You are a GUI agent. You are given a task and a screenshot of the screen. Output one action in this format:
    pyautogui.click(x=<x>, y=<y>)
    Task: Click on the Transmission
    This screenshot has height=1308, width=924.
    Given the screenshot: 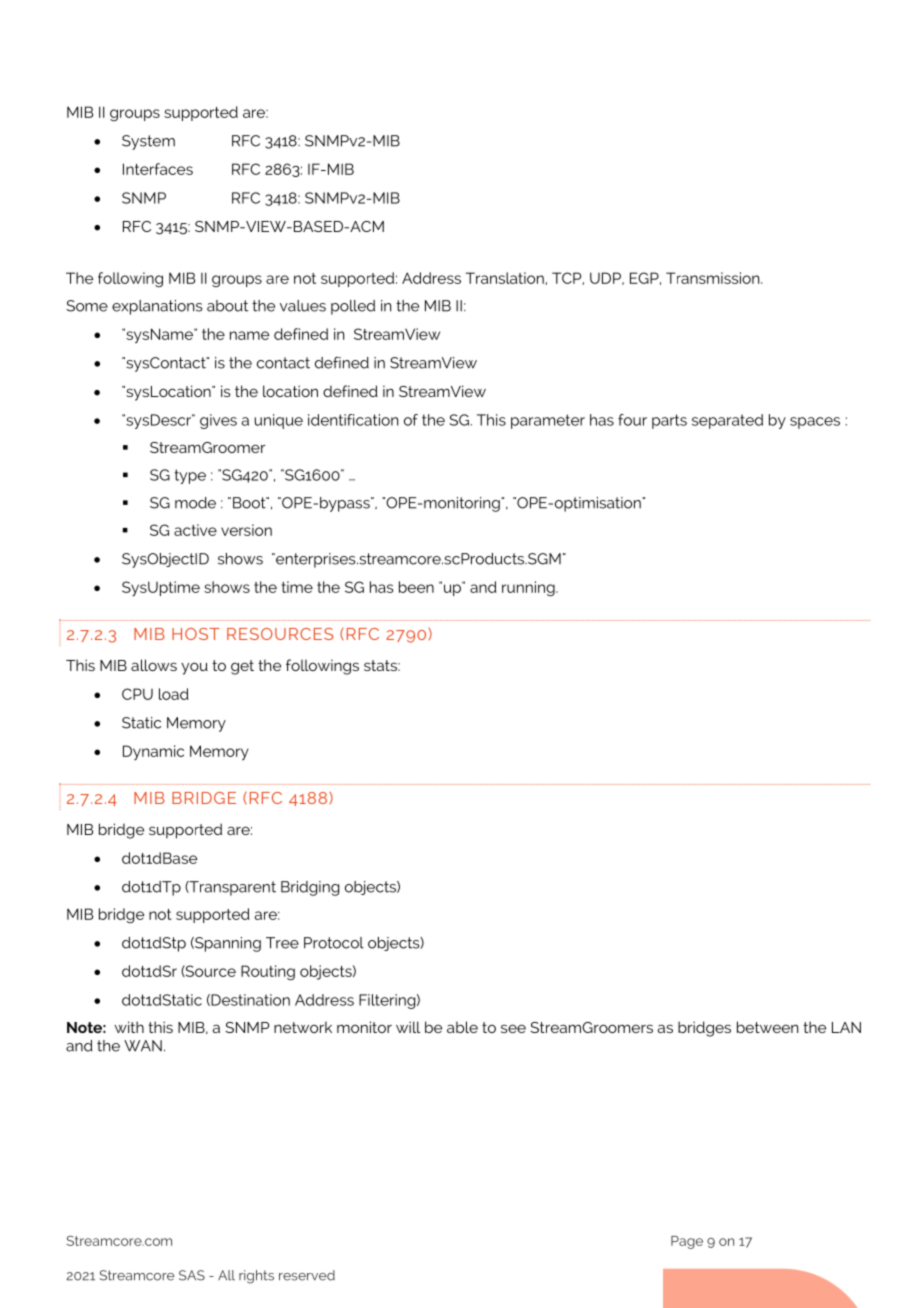 What is the action you would take?
    pyautogui.click(x=714, y=278)
